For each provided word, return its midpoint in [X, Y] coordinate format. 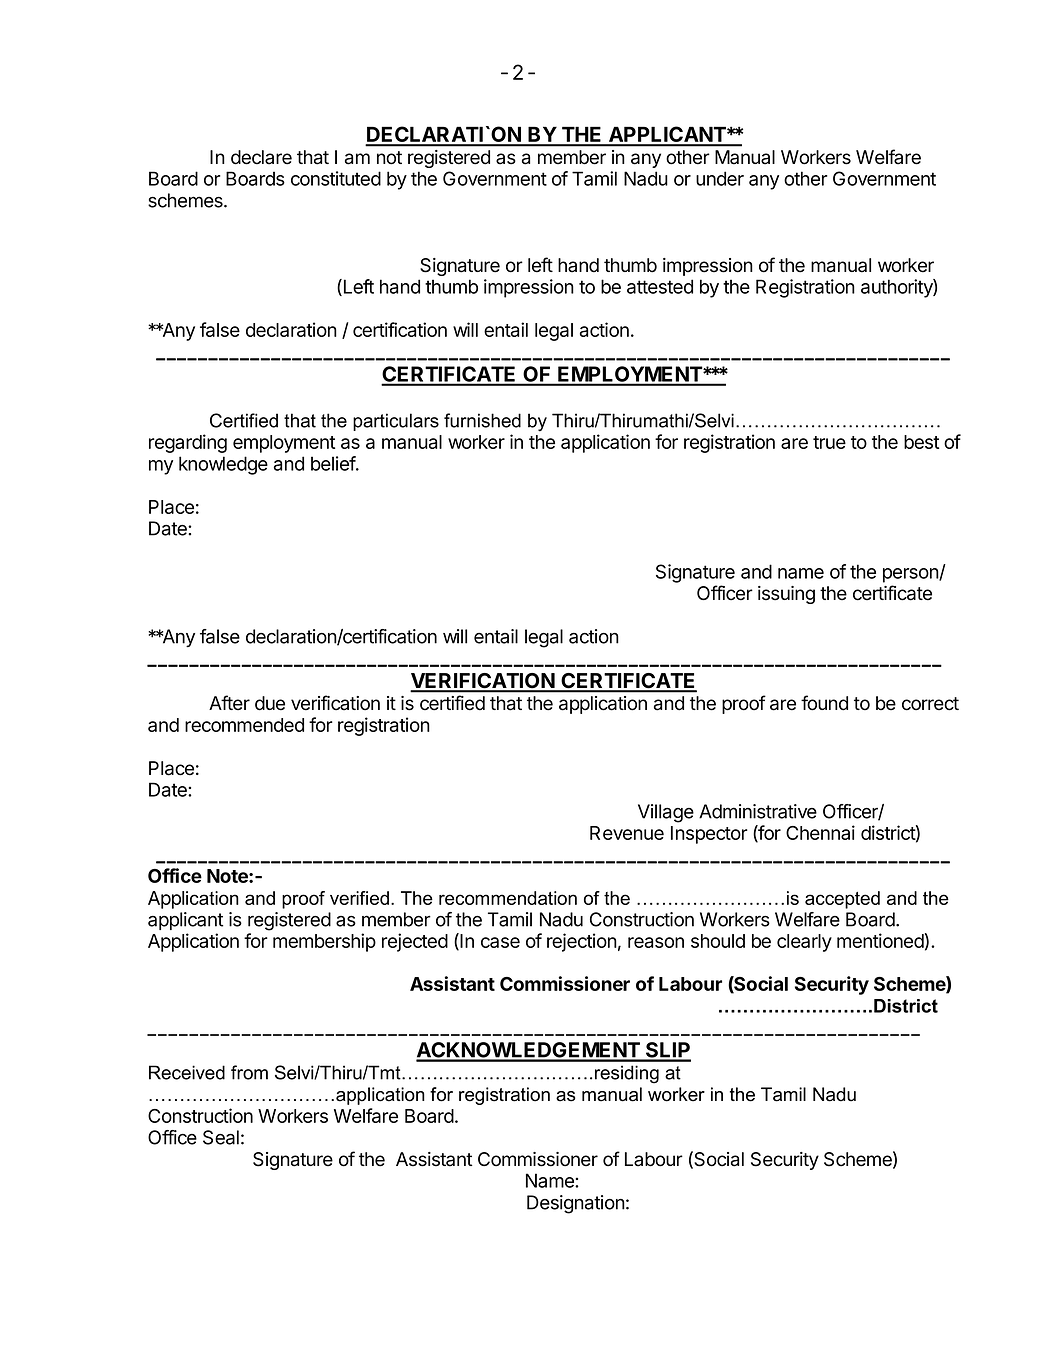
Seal [221, 1137]
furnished [482, 420]
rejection [582, 942]
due [270, 703]
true [829, 442]
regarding [188, 443]
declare [261, 157]
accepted [842, 900]
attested [660, 286]
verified [359, 898]
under [720, 178]
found [824, 703]
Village [666, 813]
